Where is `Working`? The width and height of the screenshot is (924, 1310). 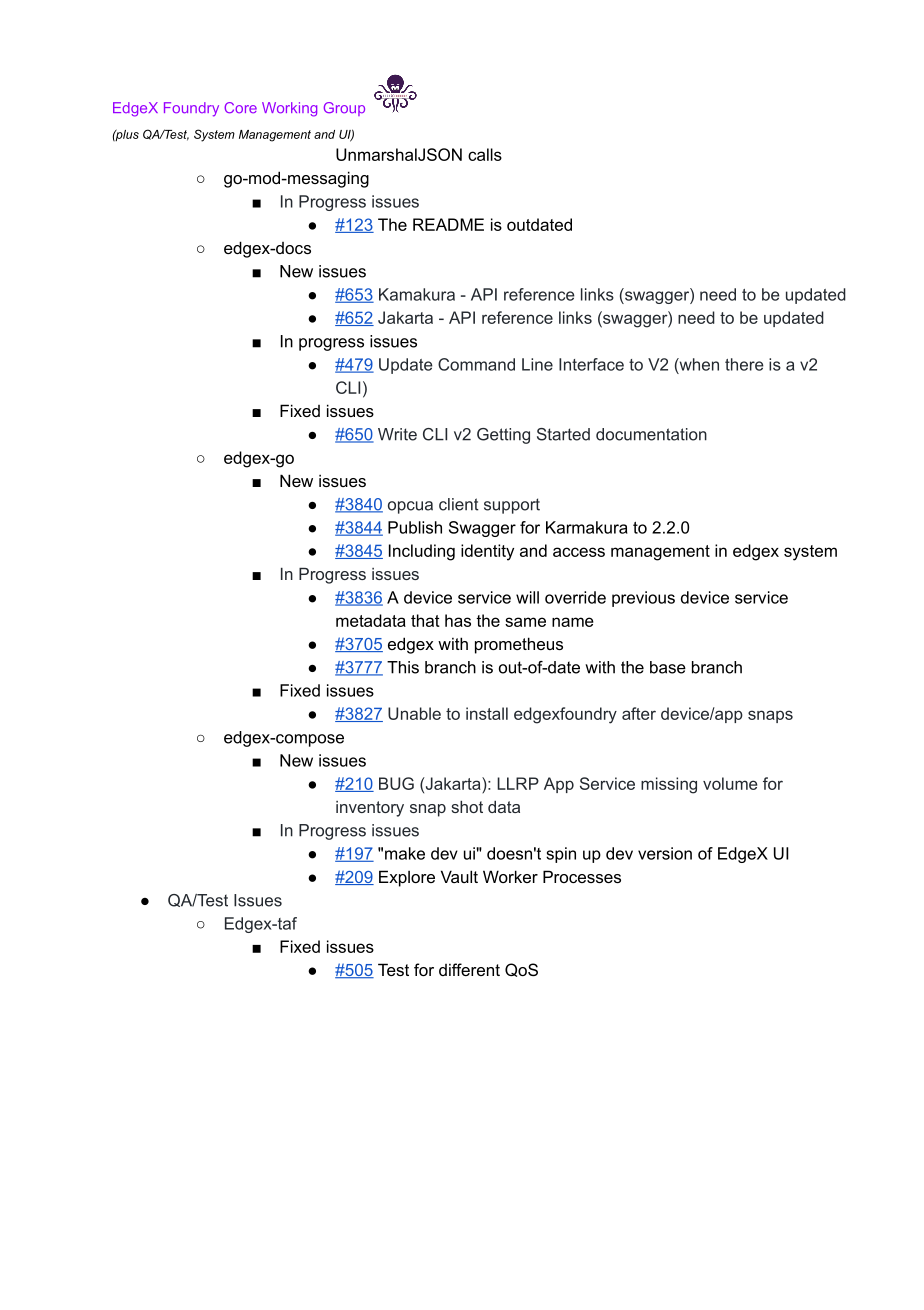
Working is located at coordinates (289, 109).
